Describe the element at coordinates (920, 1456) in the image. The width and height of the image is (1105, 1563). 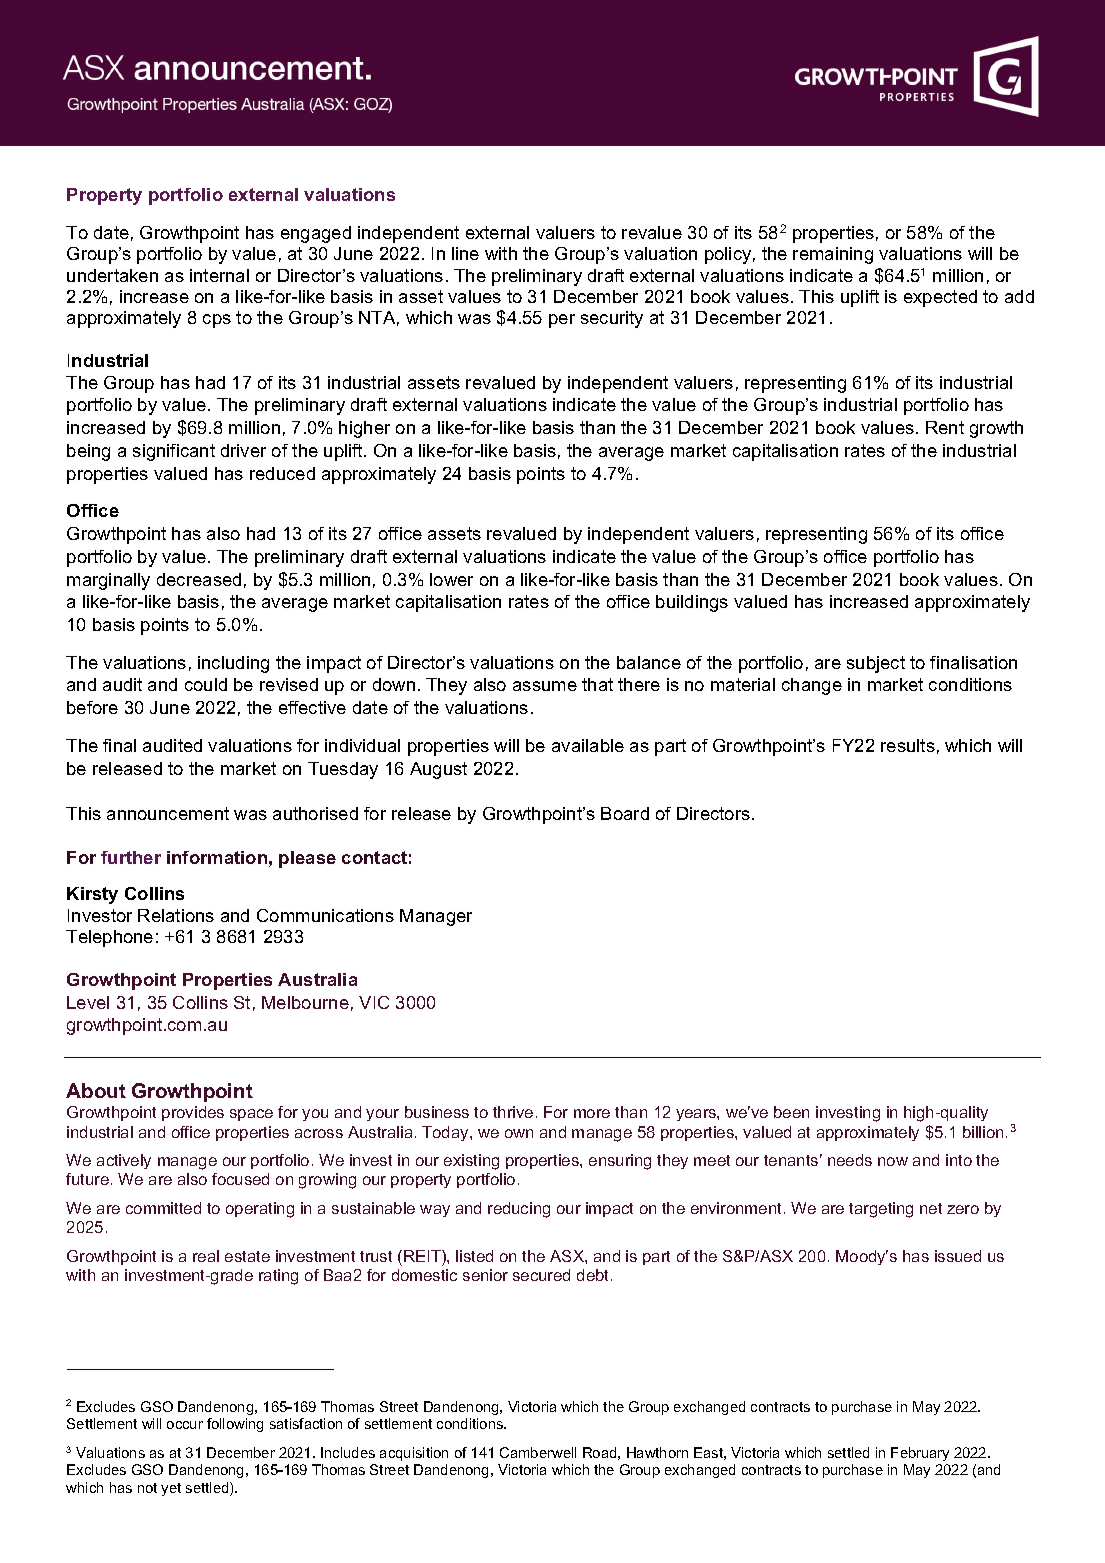
I see `February` at that location.
